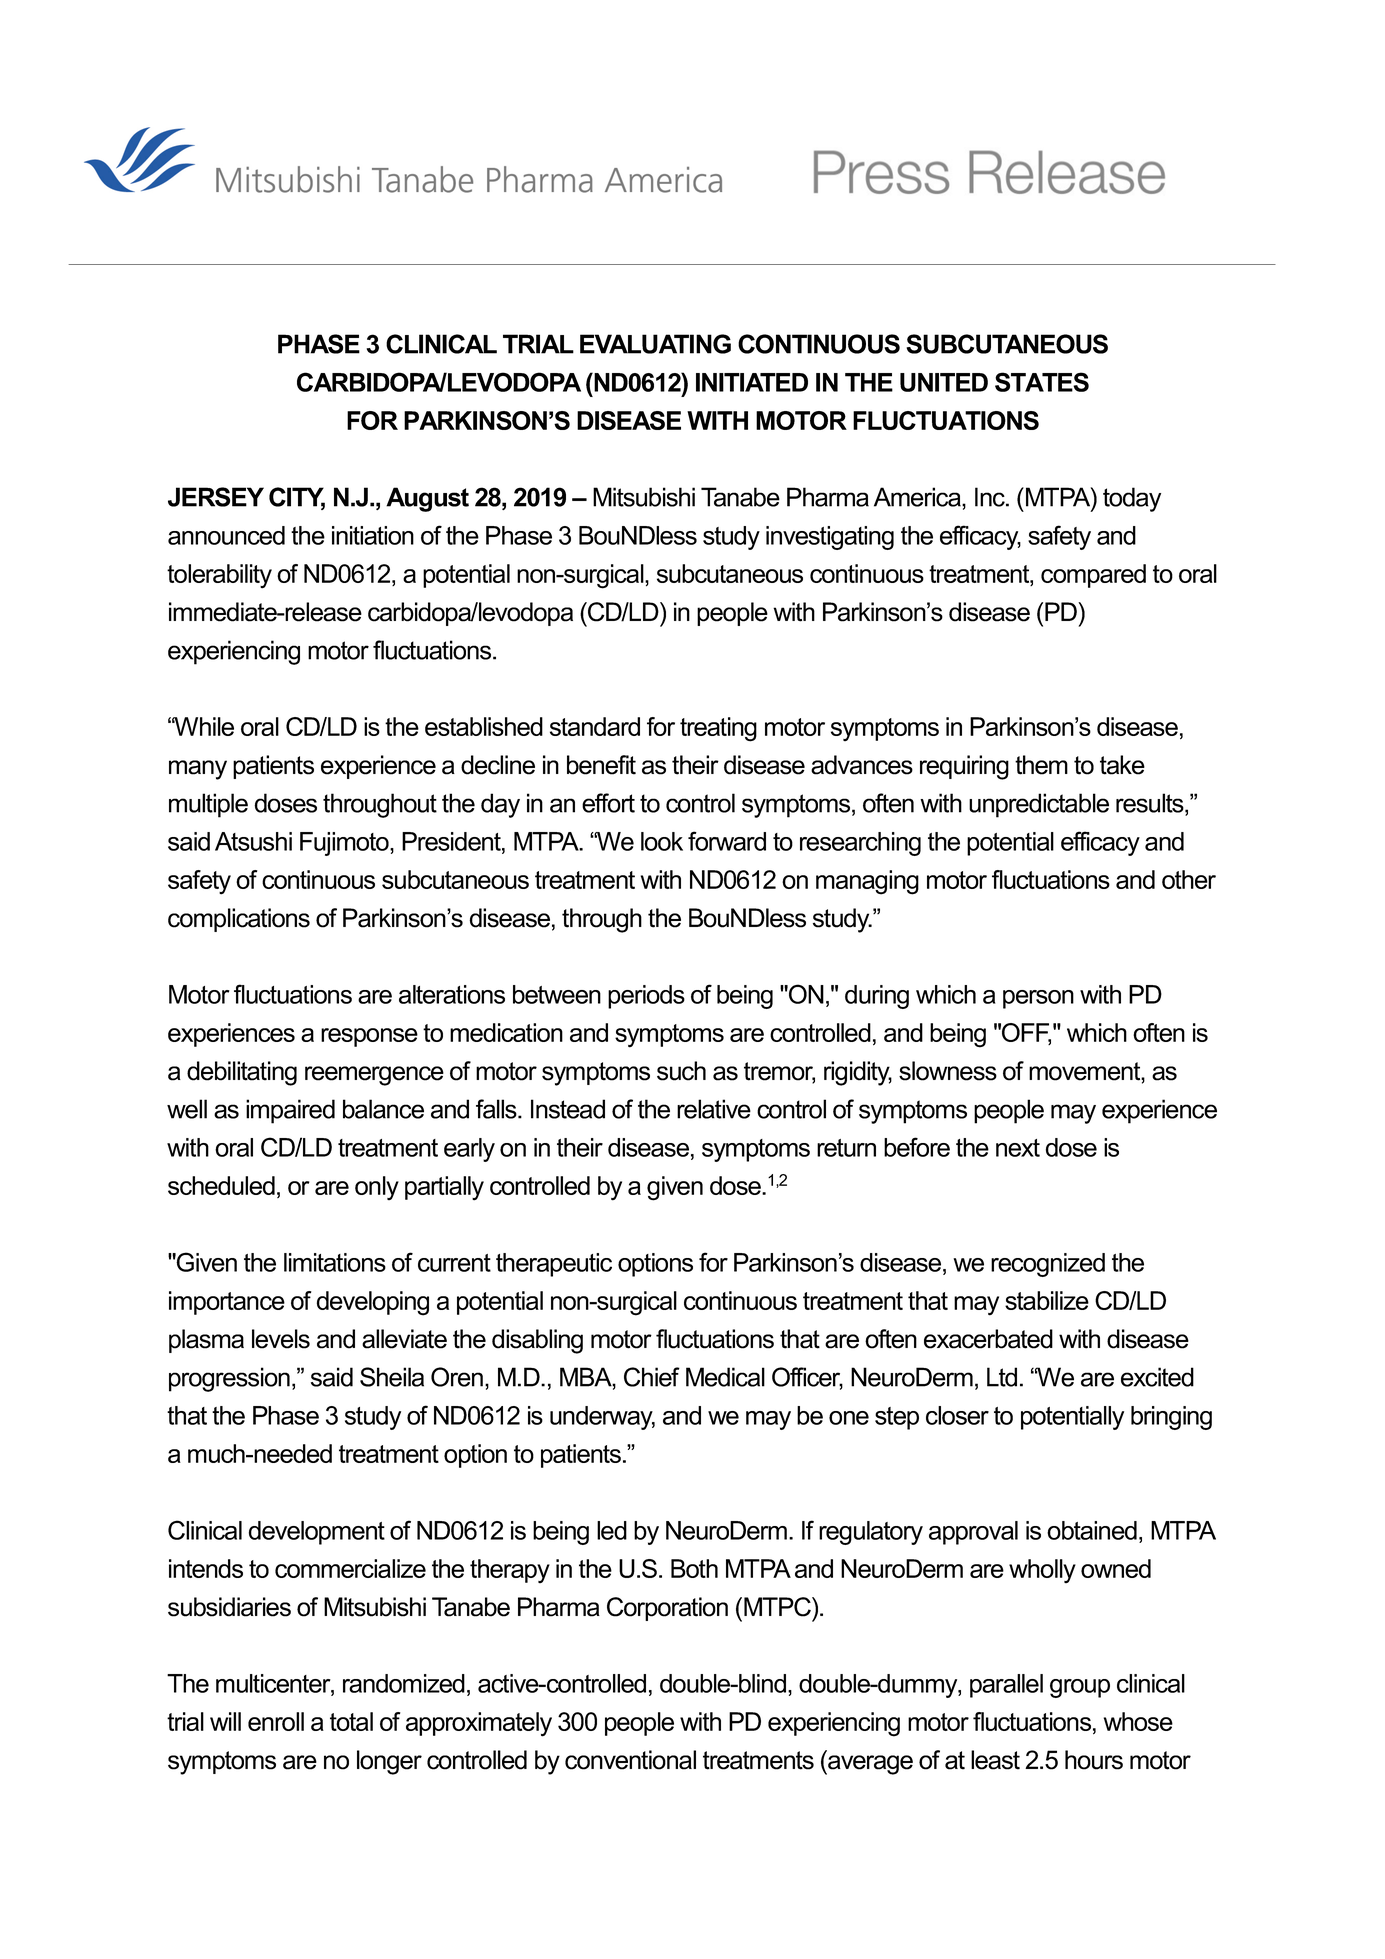 This screenshot has height=1959, width=1385. Describe the element at coordinates (1038, 999) in the screenshot. I see `person` at that location.
